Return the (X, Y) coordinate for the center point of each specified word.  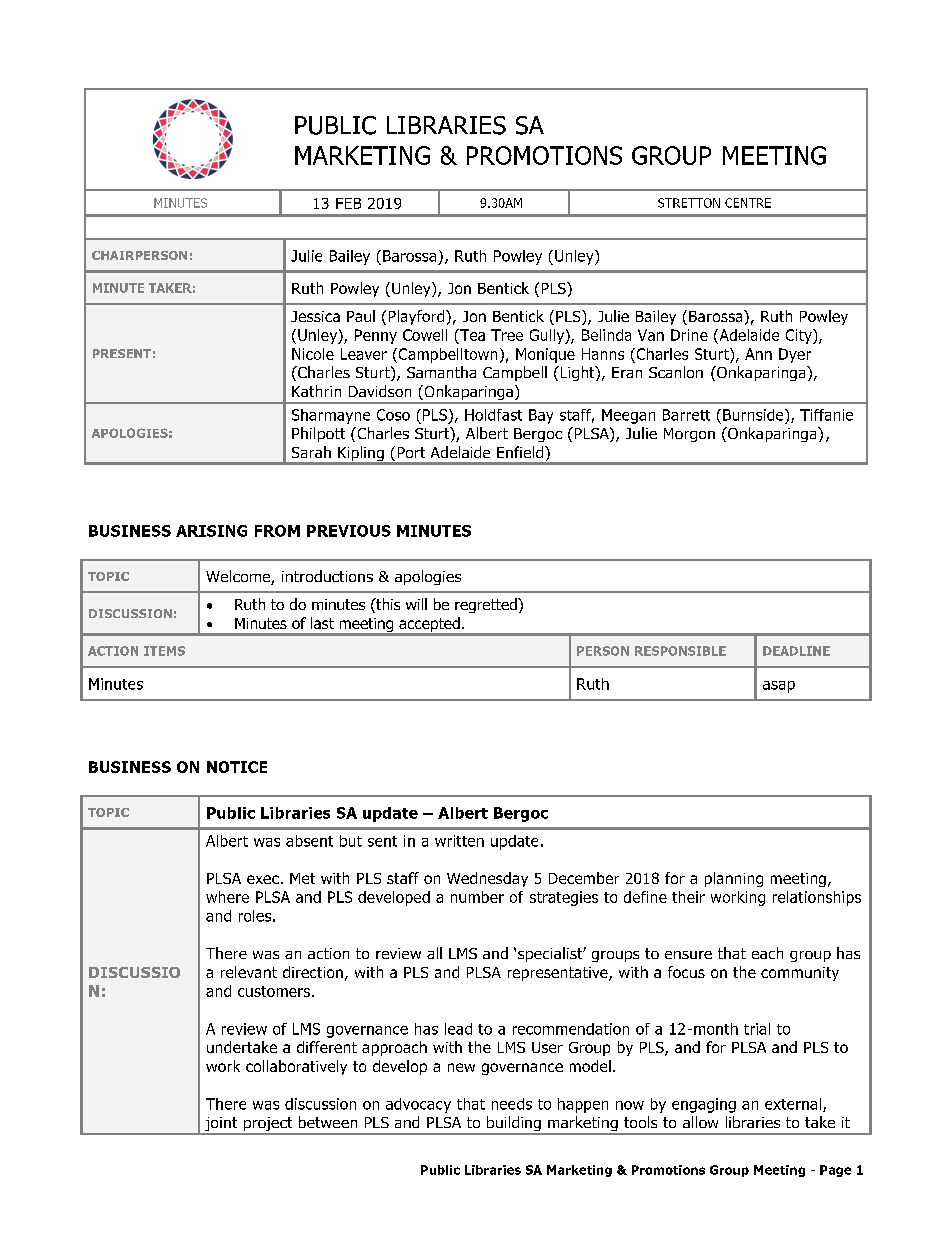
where (227, 897)
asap (779, 687)
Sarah (311, 452)
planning (734, 879)
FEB (348, 203)
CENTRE (748, 203)
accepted (429, 626)
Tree (507, 335)
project (268, 1125)
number (477, 897)
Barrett (686, 415)
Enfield (521, 452)
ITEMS (164, 651)
